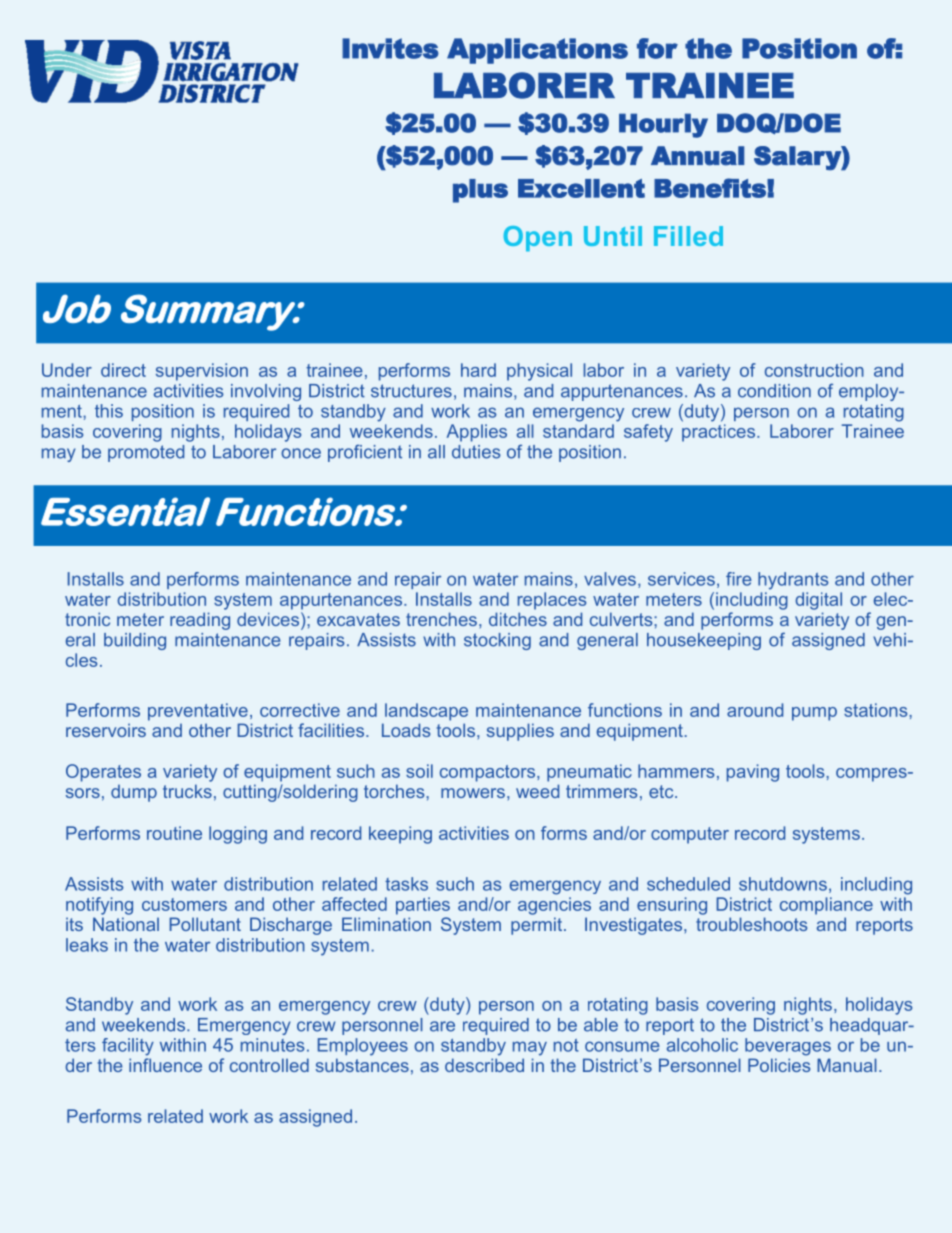 The height and width of the document is (1233, 952). What do you see at coordinates (442, 1026) in the document?
I see `are` at bounding box center [442, 1026].
